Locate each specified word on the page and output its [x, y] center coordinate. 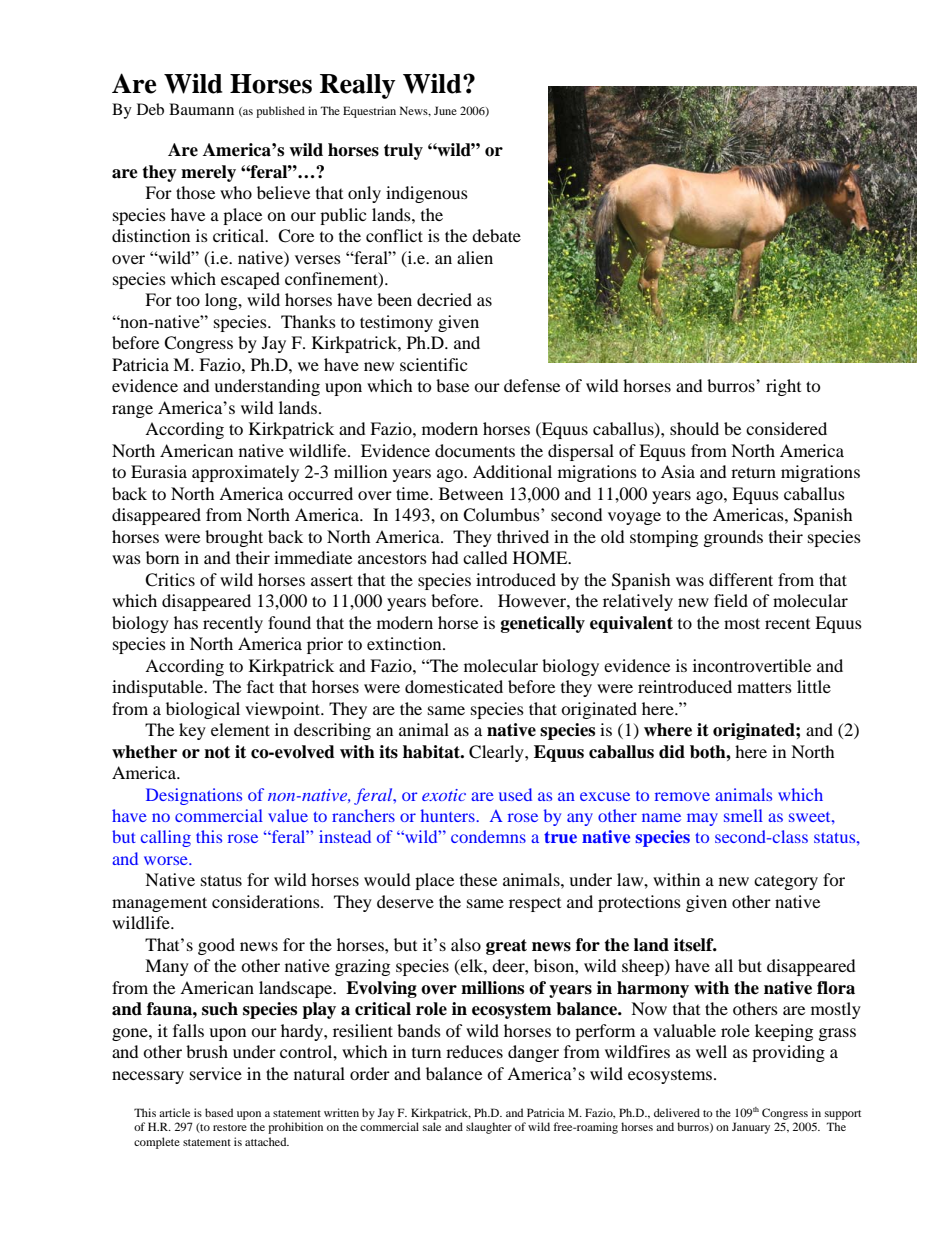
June [445, 110]
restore [230, 1127]
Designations [194, 796]
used [515, 794]
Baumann [201, 109]
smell [743, 815]
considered [786, 428]
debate [496, 235]
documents [475, 450]
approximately [245, 473]
